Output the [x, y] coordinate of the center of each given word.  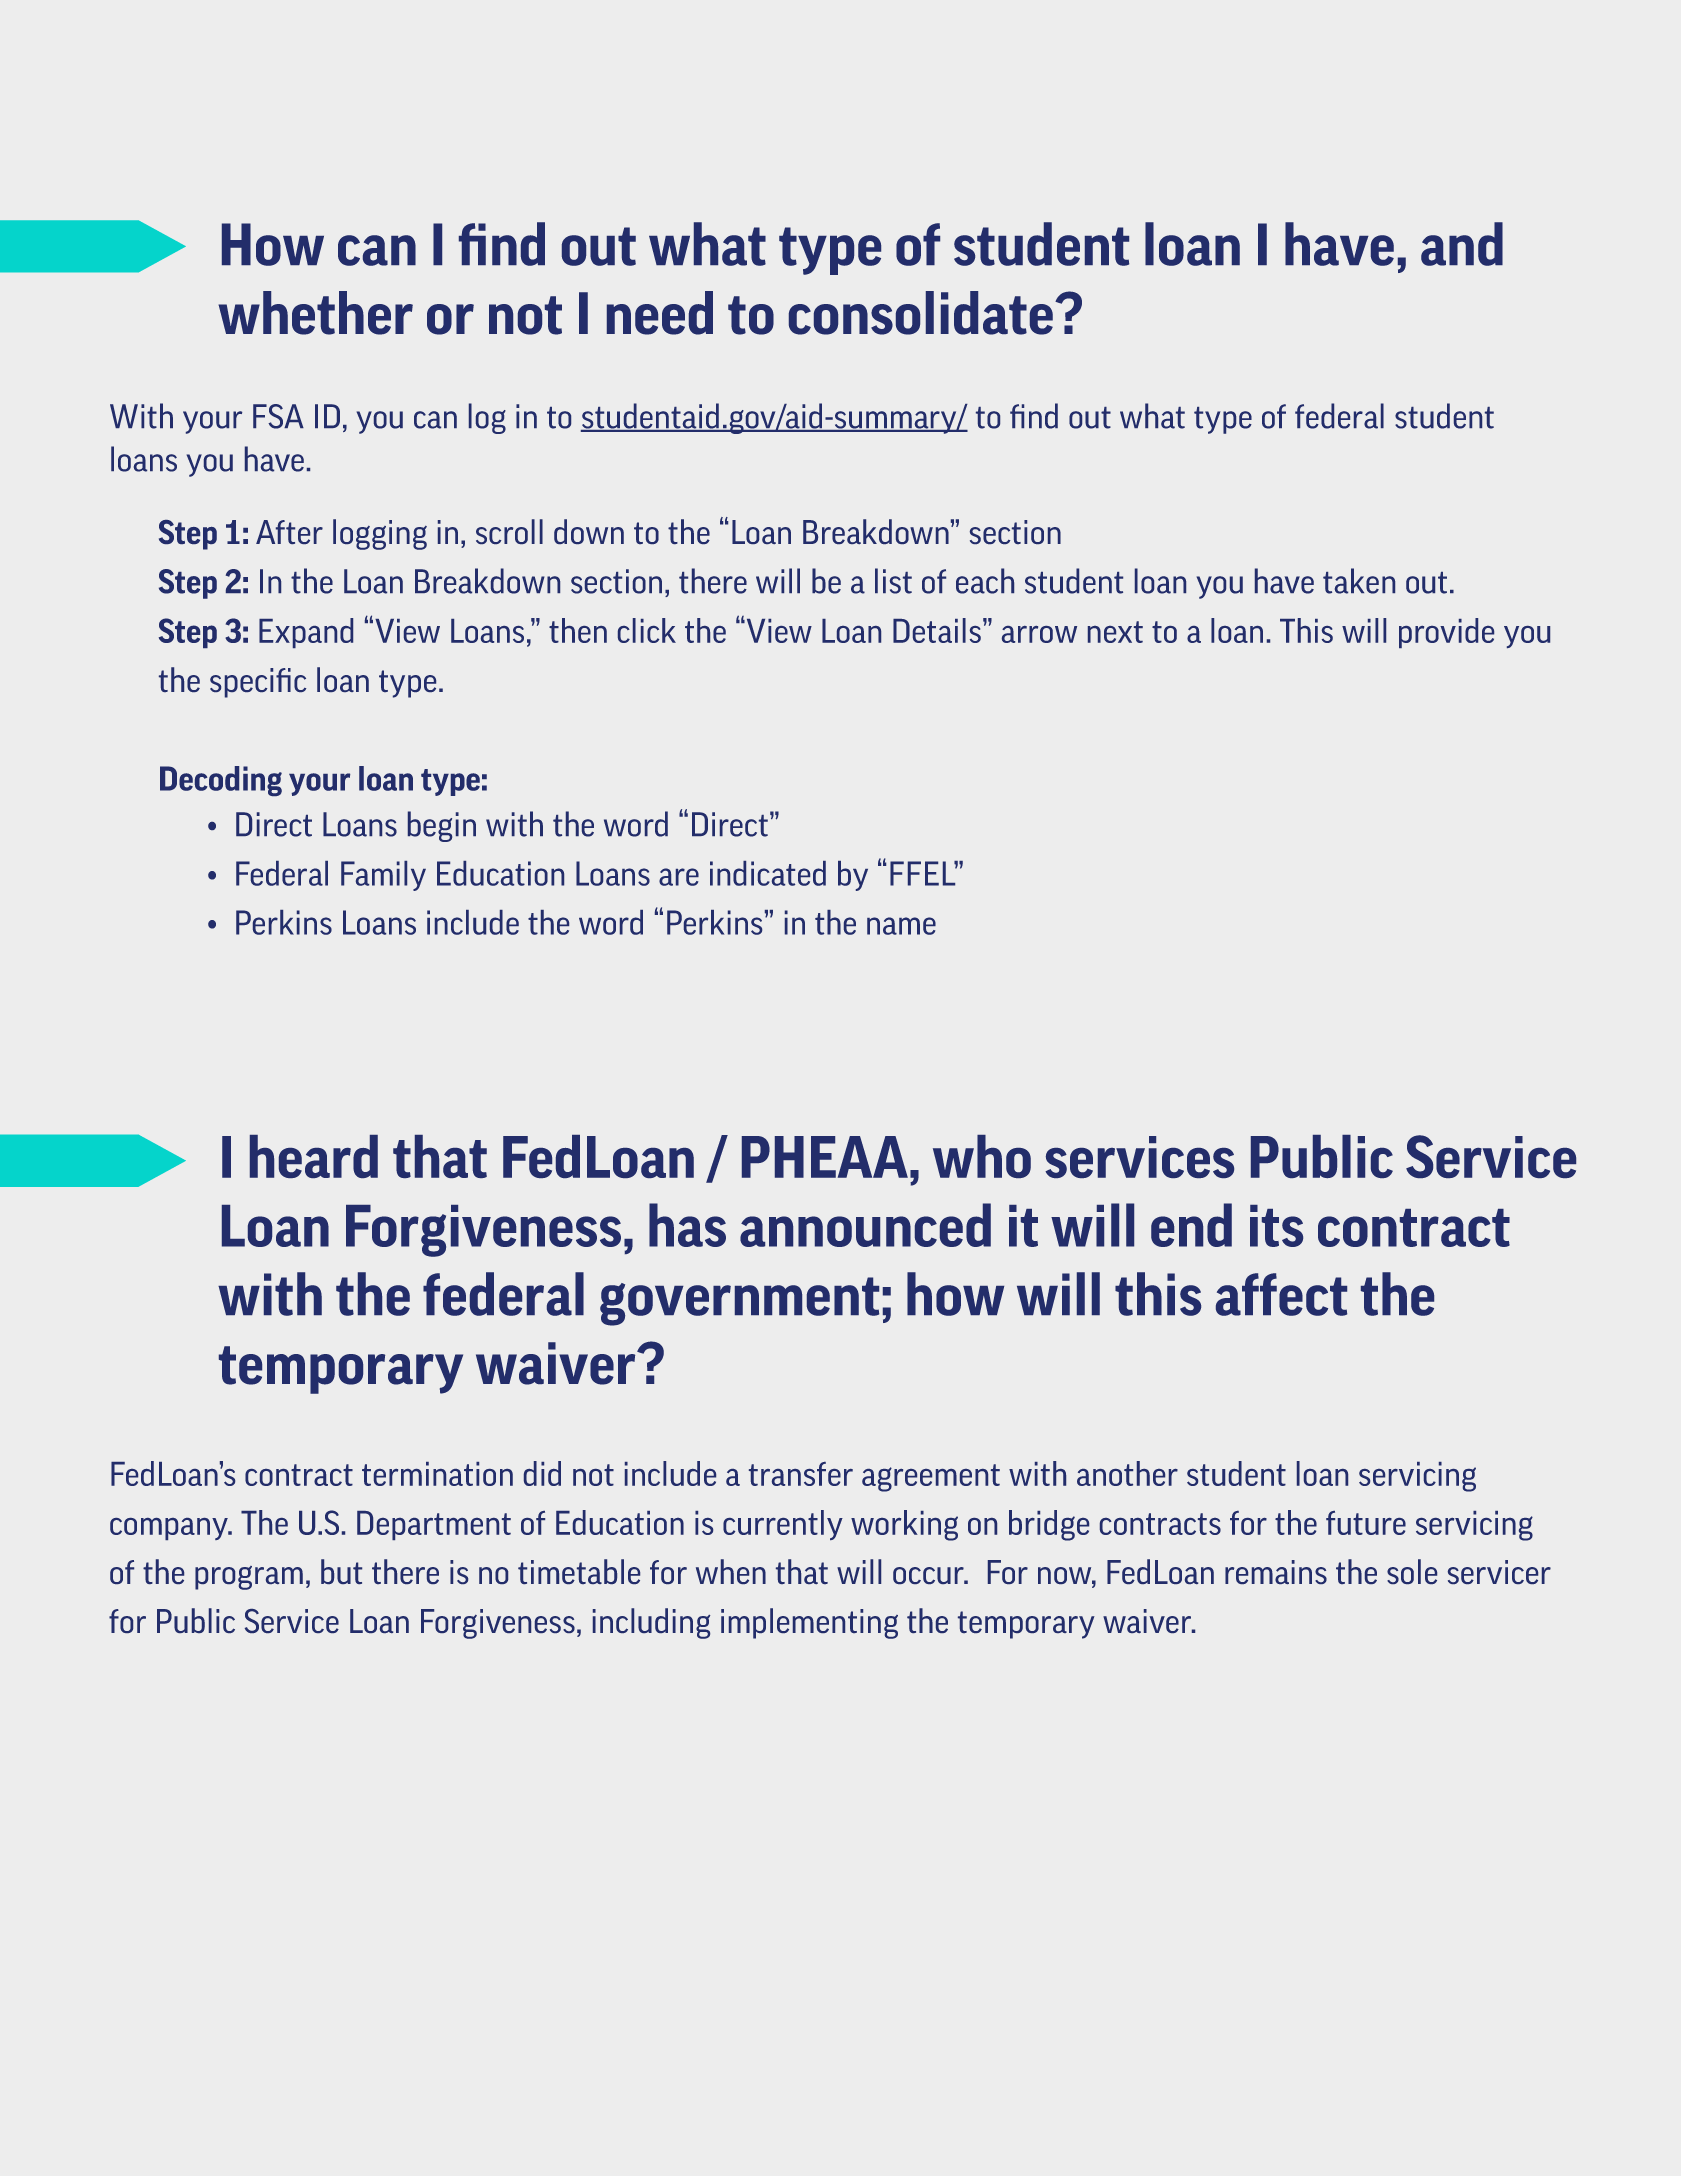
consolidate [921, 313]
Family [383, 876]
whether [315, 313]
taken [1359, 581]
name [901, 926]
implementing [809, 1623]
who [982, 1156]
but [341, 1571]
